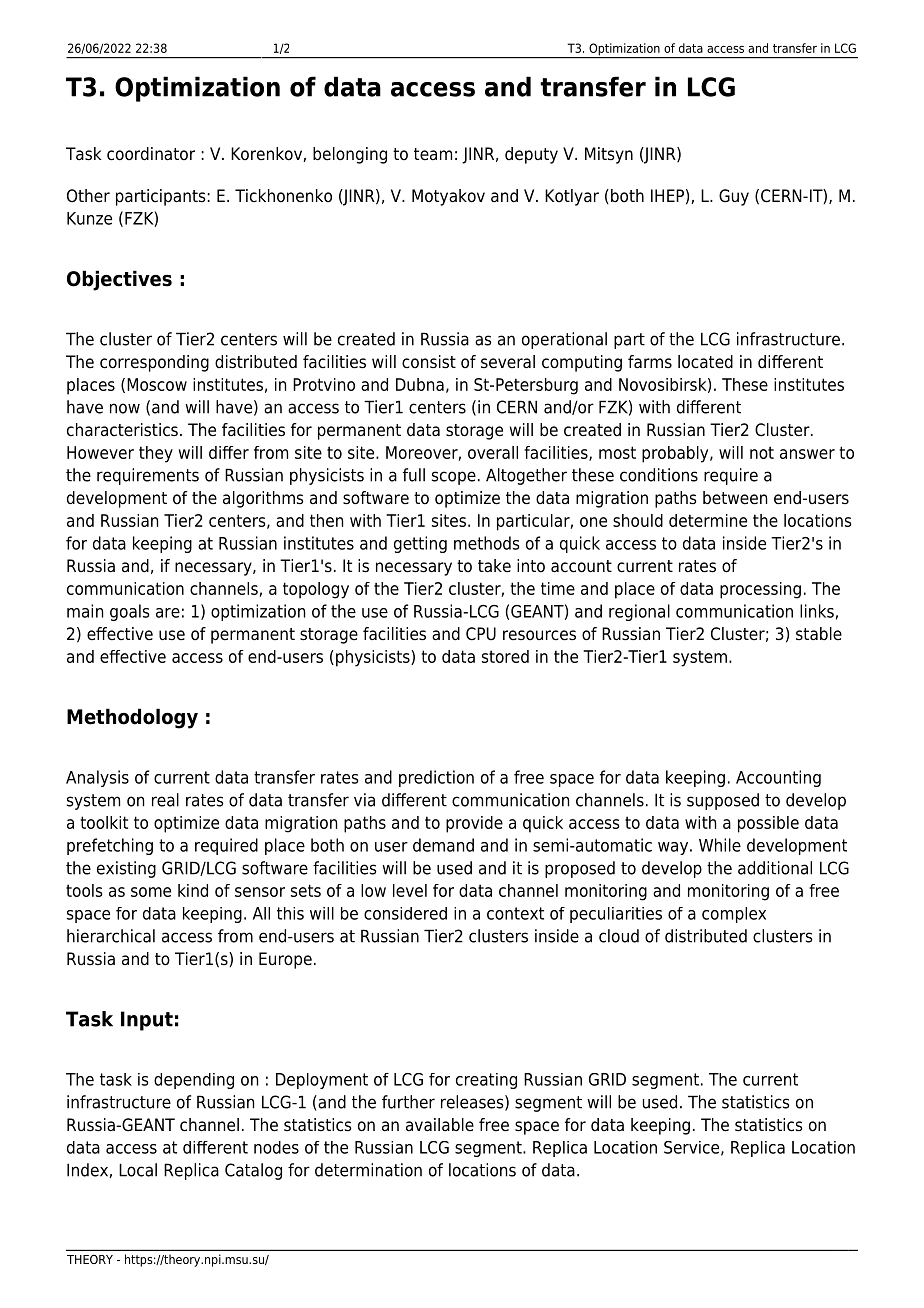 The image size is (924, 1308). Describe the element at coordinates (433, 154) in the screenshot. I see `team` at that location.
